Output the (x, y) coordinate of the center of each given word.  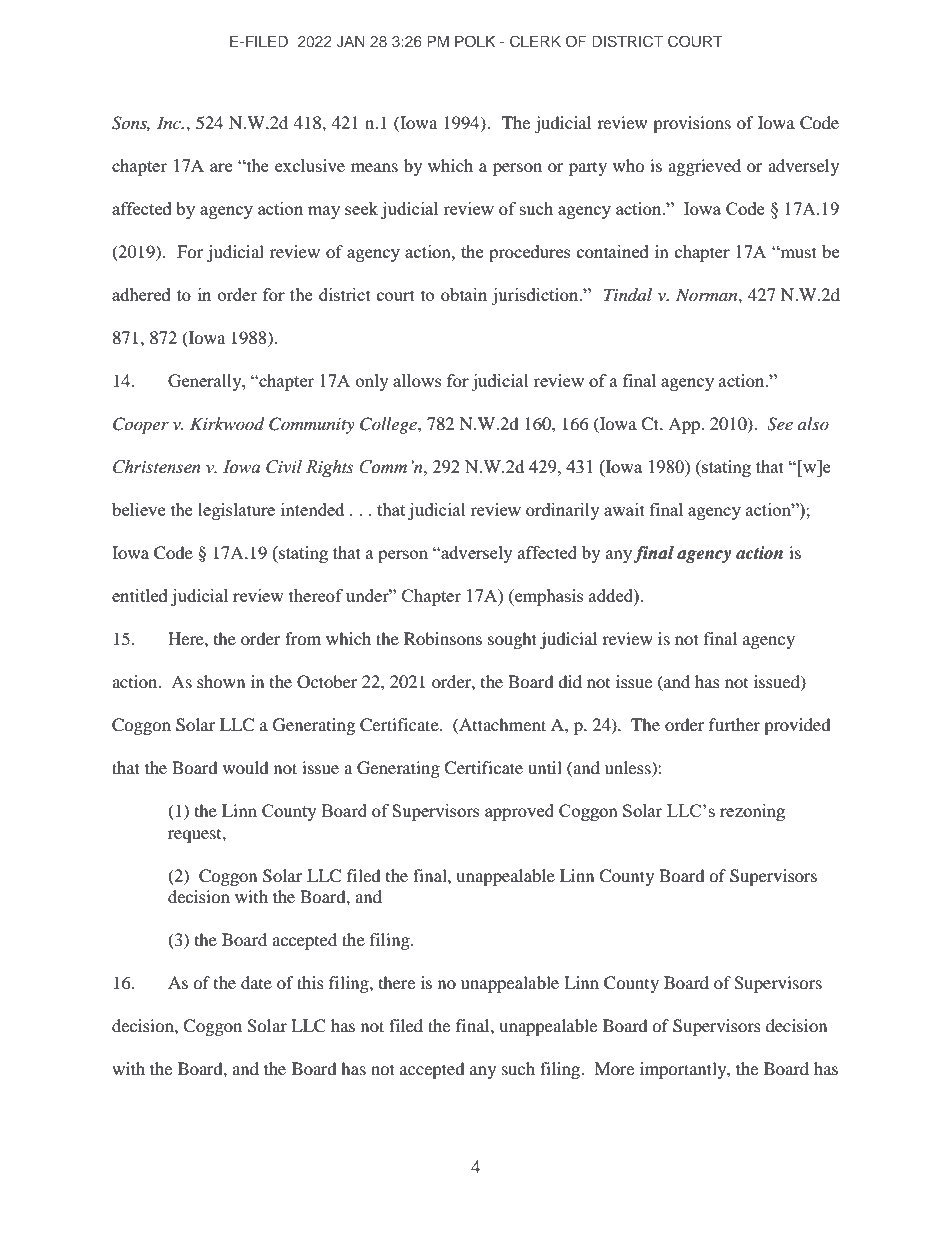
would (246, 767)
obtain (464, 294)
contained (613, 251)
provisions (692, 124)
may (324, 212)
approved (519, 812)
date (256, 982)
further (734, 724)
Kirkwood (227, 424)
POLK (475, 41)
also (813, 423)
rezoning (752, 812)
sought (512, 640)
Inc (170, 122)
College (389, 425)
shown (221, 681)
